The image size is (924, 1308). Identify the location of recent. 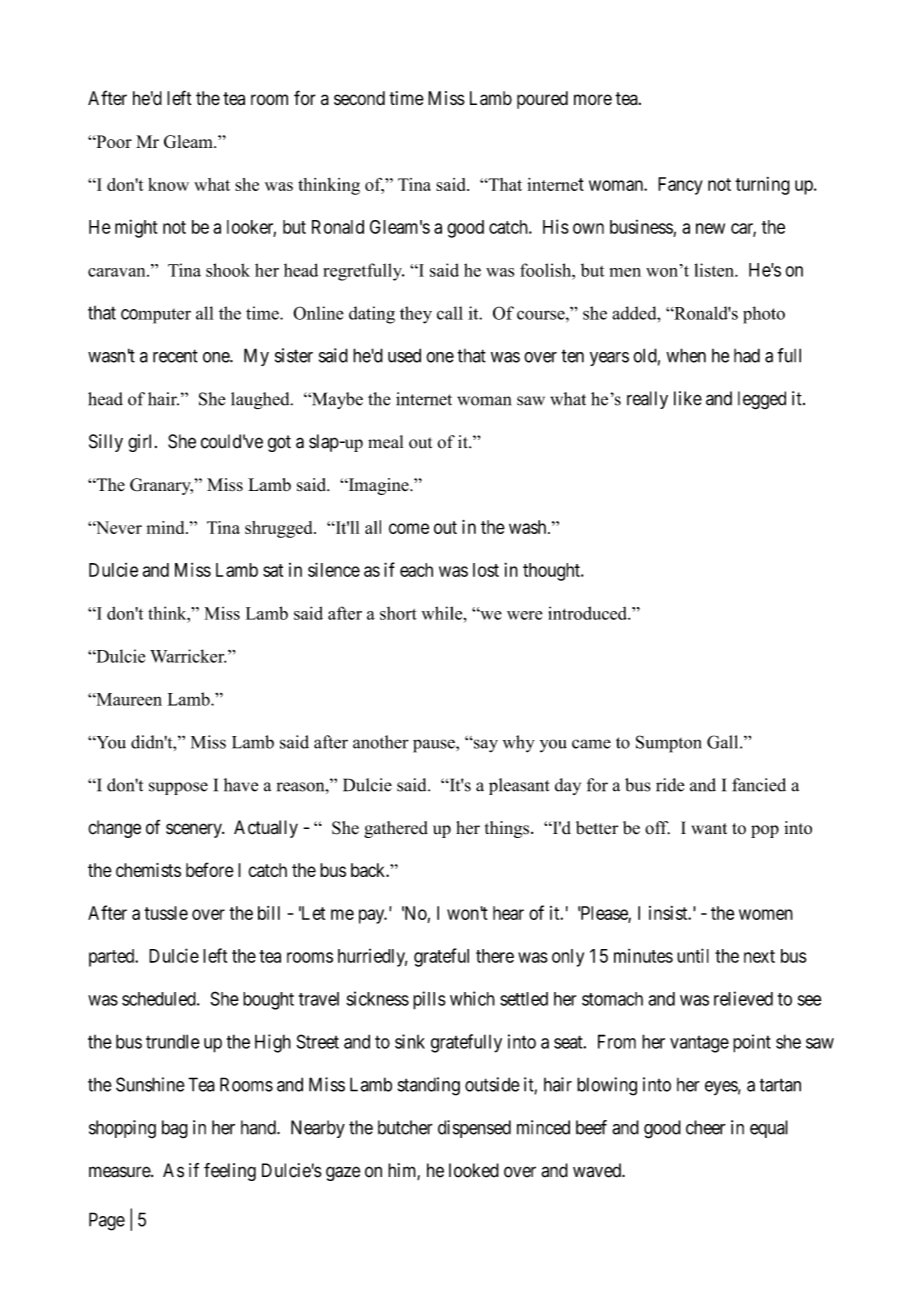
(175, 356).
